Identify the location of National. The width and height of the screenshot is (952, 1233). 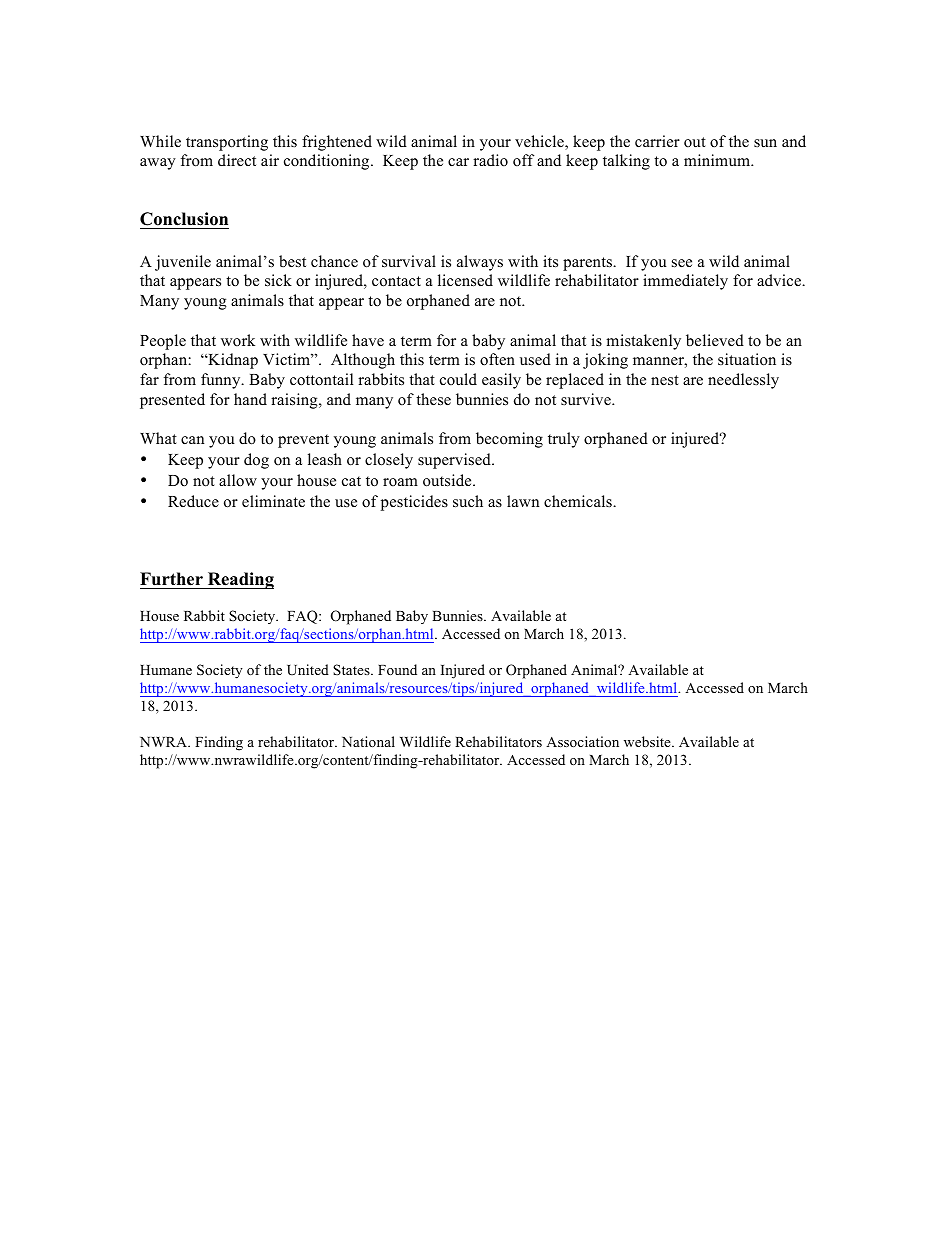
(368, 741).
